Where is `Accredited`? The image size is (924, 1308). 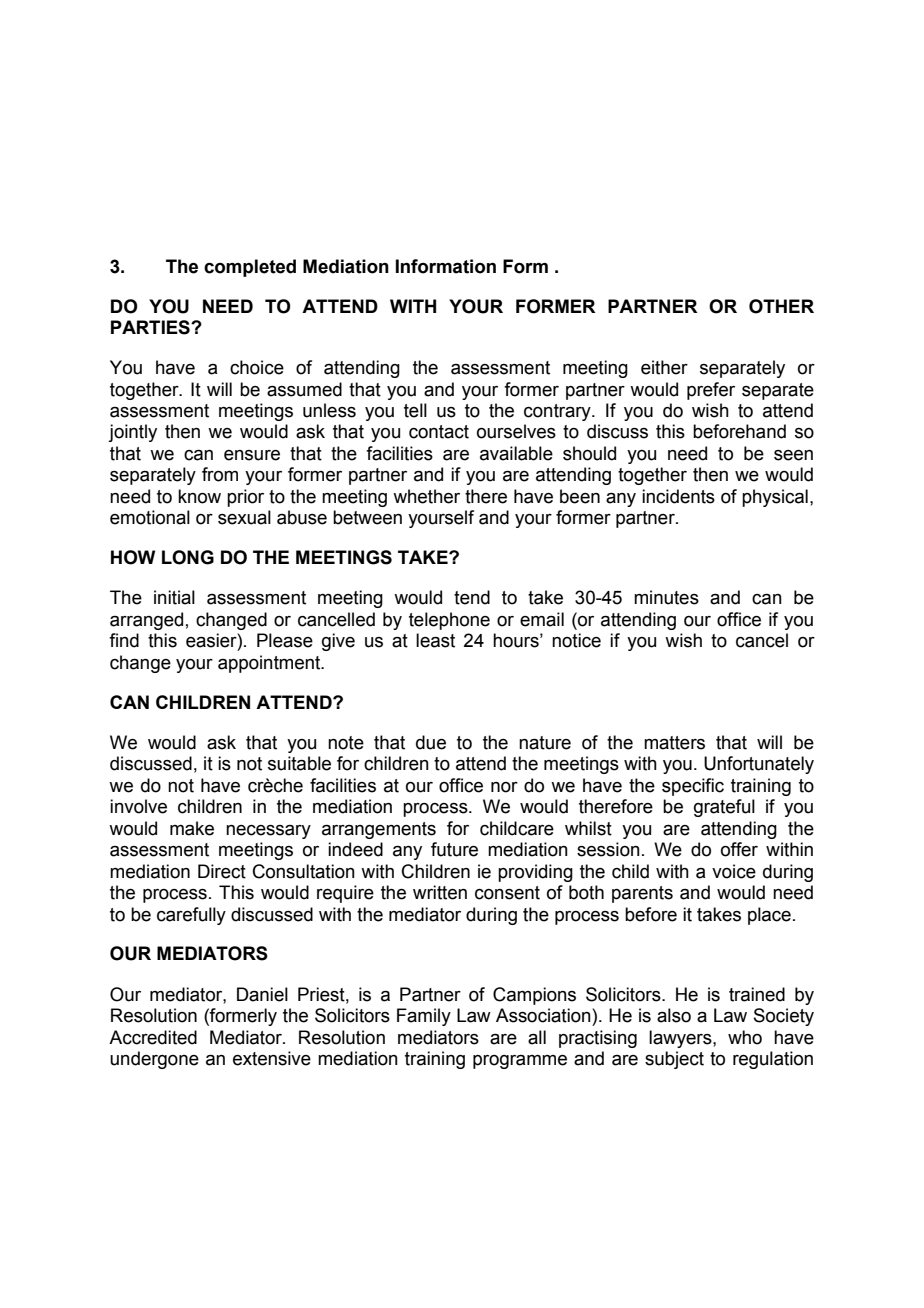 Accredited is located at coordinates (153, 1037).
